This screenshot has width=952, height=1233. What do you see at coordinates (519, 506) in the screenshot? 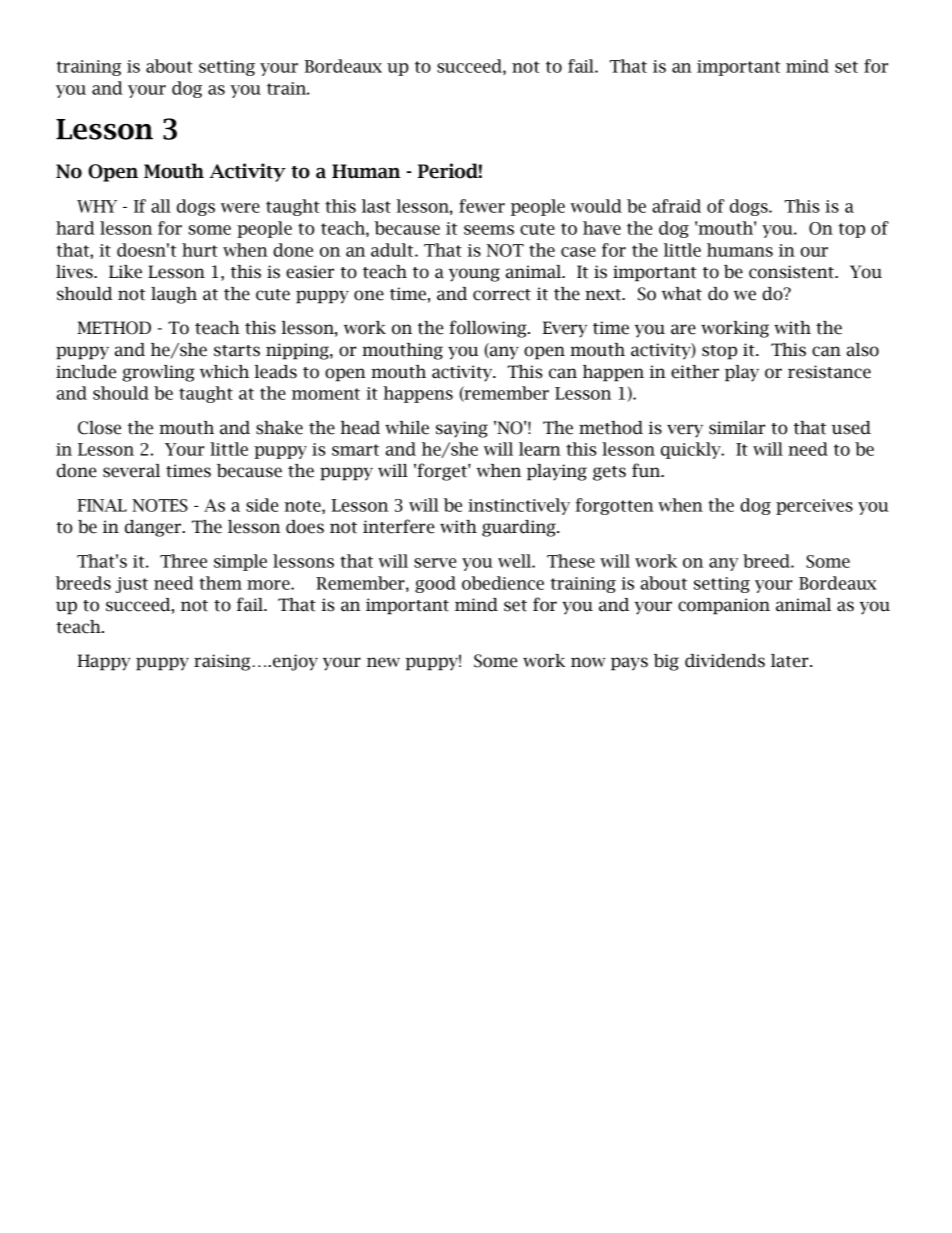
I see `instinctively` at bounding box center [519, 506].
